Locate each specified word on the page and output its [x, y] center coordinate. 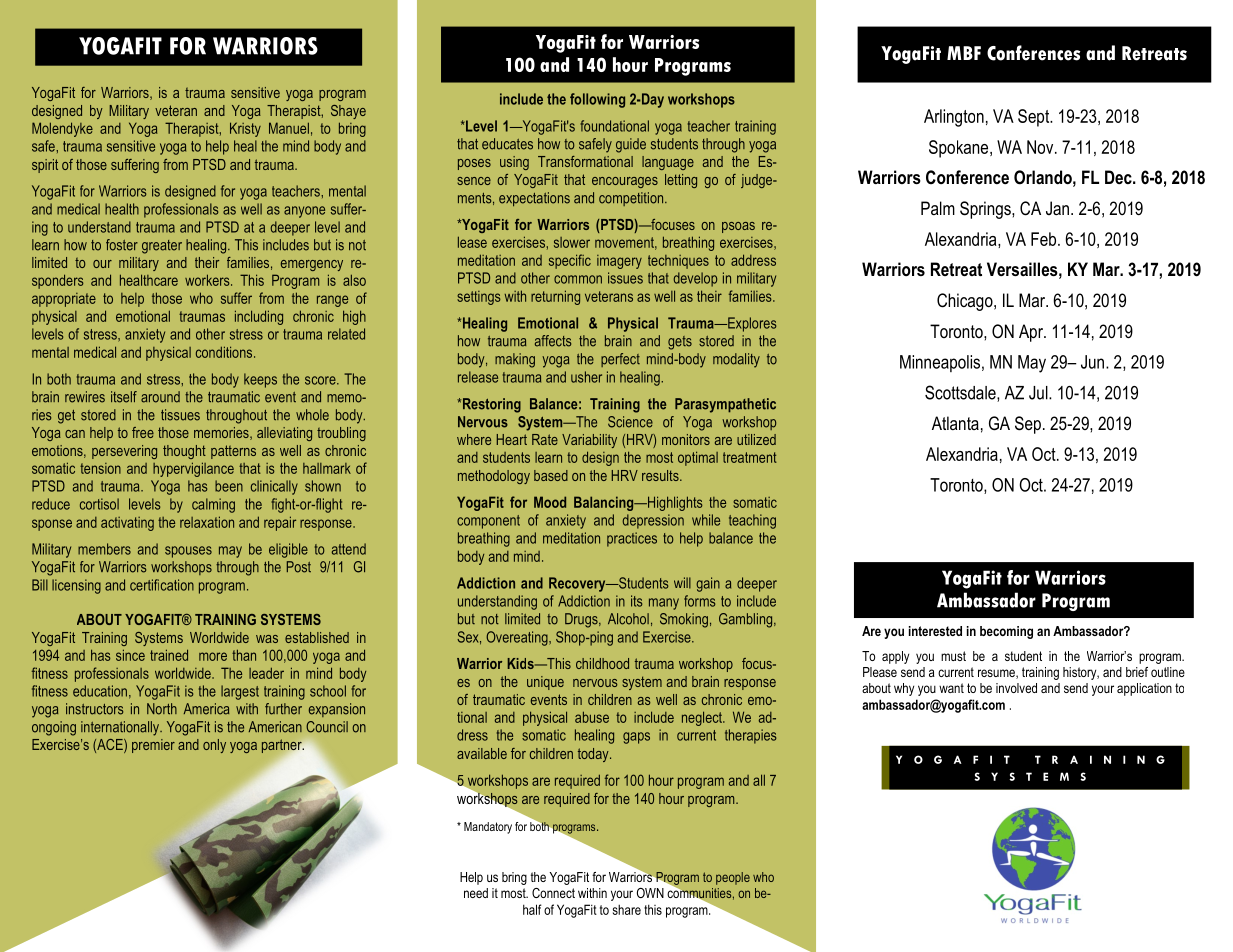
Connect [553, 893]
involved [1016, 688]
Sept [1035, 118]
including [259, 317]
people [733, 878]
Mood [550, 502]
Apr [1032, 333]
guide [631, 145]
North [162, 709]
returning [555, 297]
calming [213, 505]
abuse [592, 717]
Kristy [245, 129]
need [476, 893]
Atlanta [955, 423]
